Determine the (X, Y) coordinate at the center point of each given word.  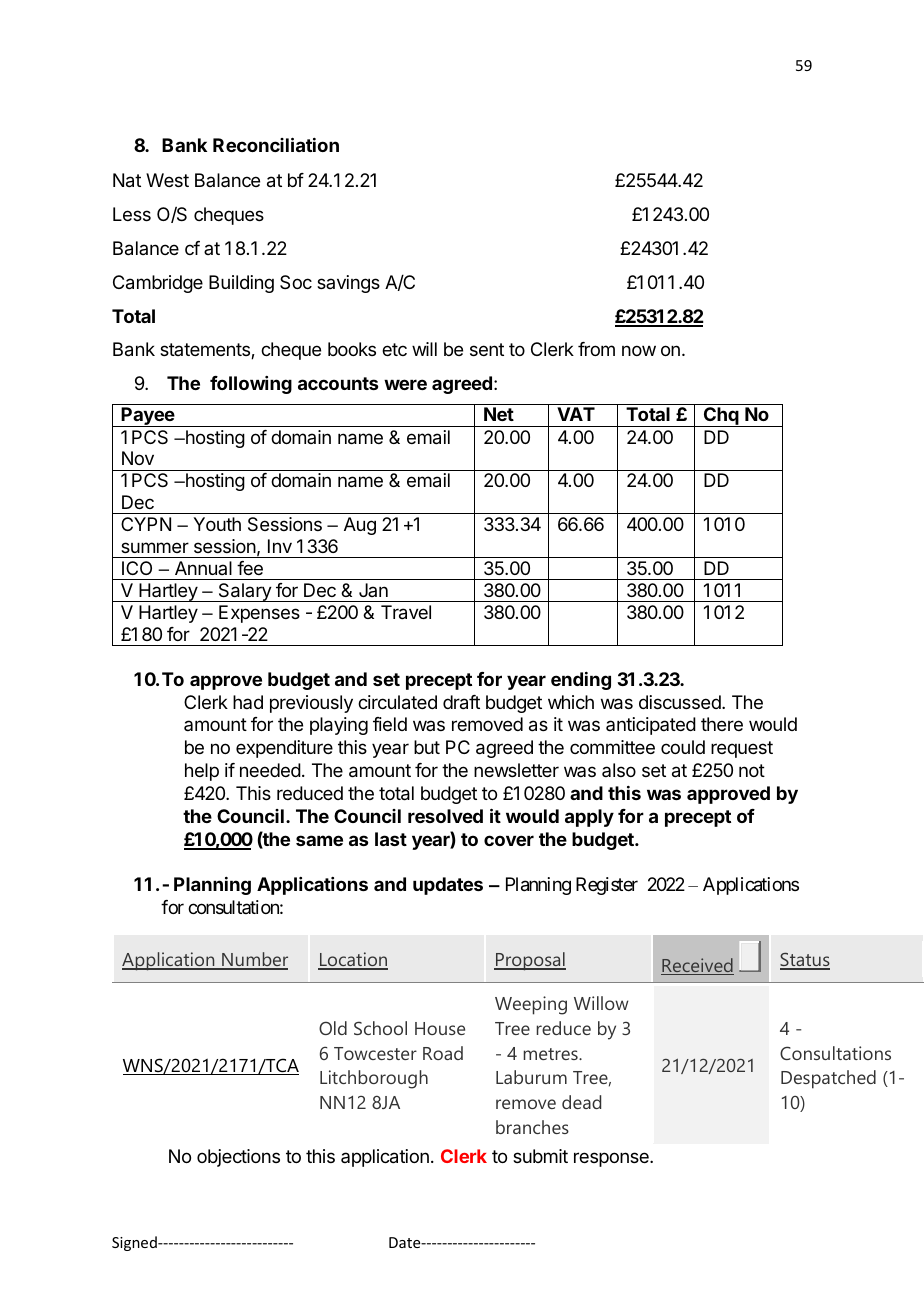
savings (348, 284)
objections (238, 1158)
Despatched (828, 1079)
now (639, 350)
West (167, 180)
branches (532, 1127)
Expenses (259, 614)
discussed (681, 702)
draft (461, 702)
